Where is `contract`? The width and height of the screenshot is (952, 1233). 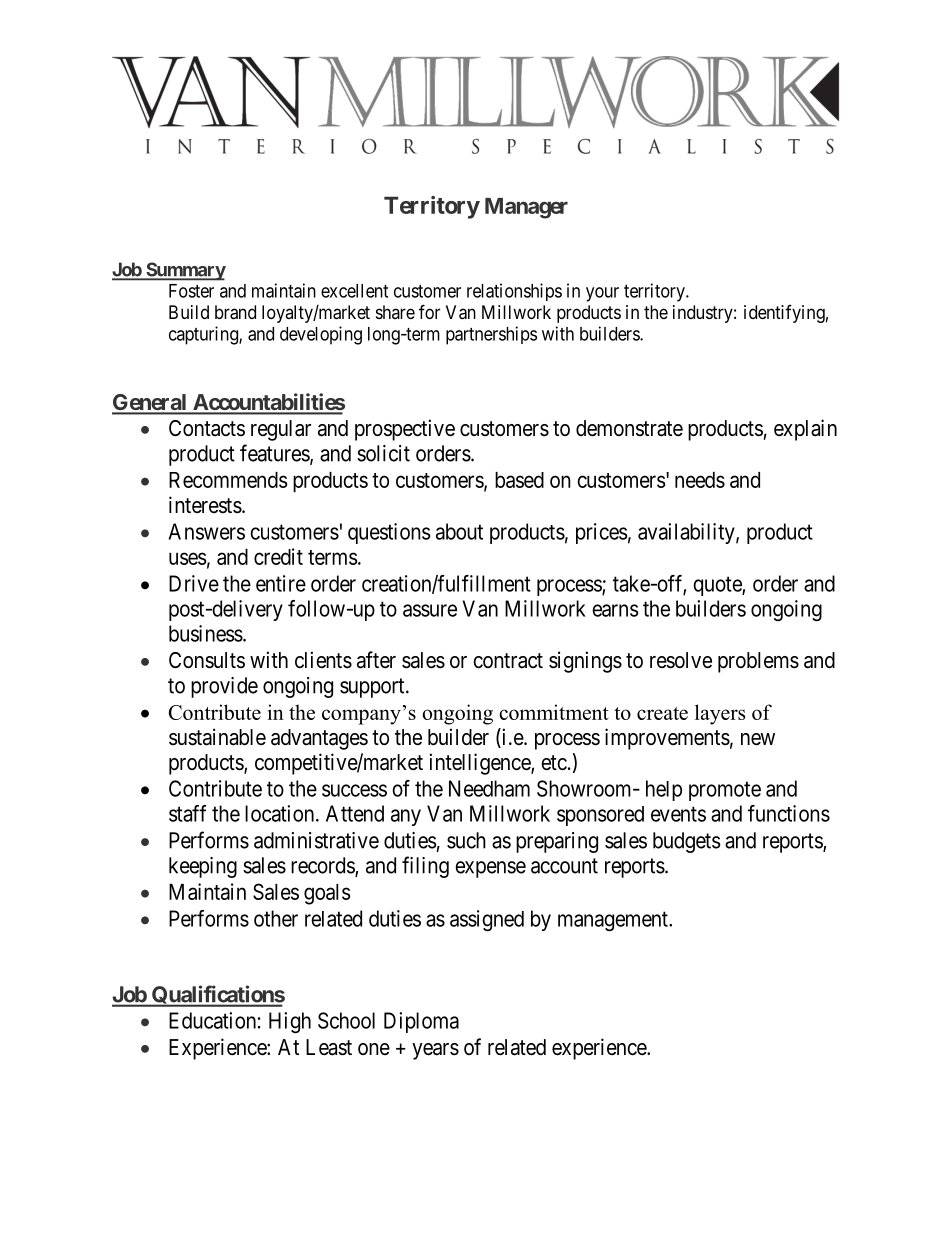
contract is located at coordinates (508, 661).
